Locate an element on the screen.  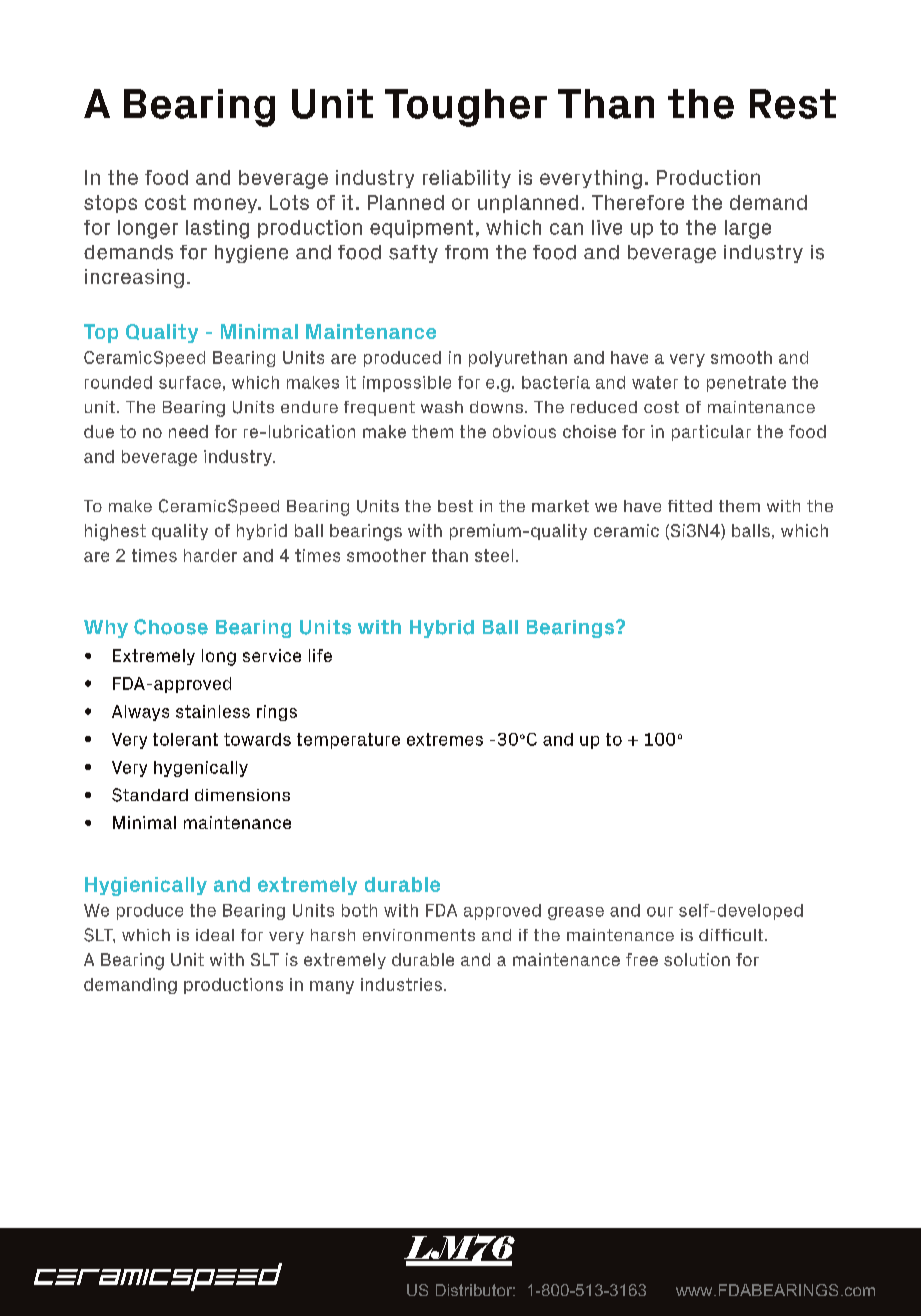
our is located at coordinates (660, 912).
